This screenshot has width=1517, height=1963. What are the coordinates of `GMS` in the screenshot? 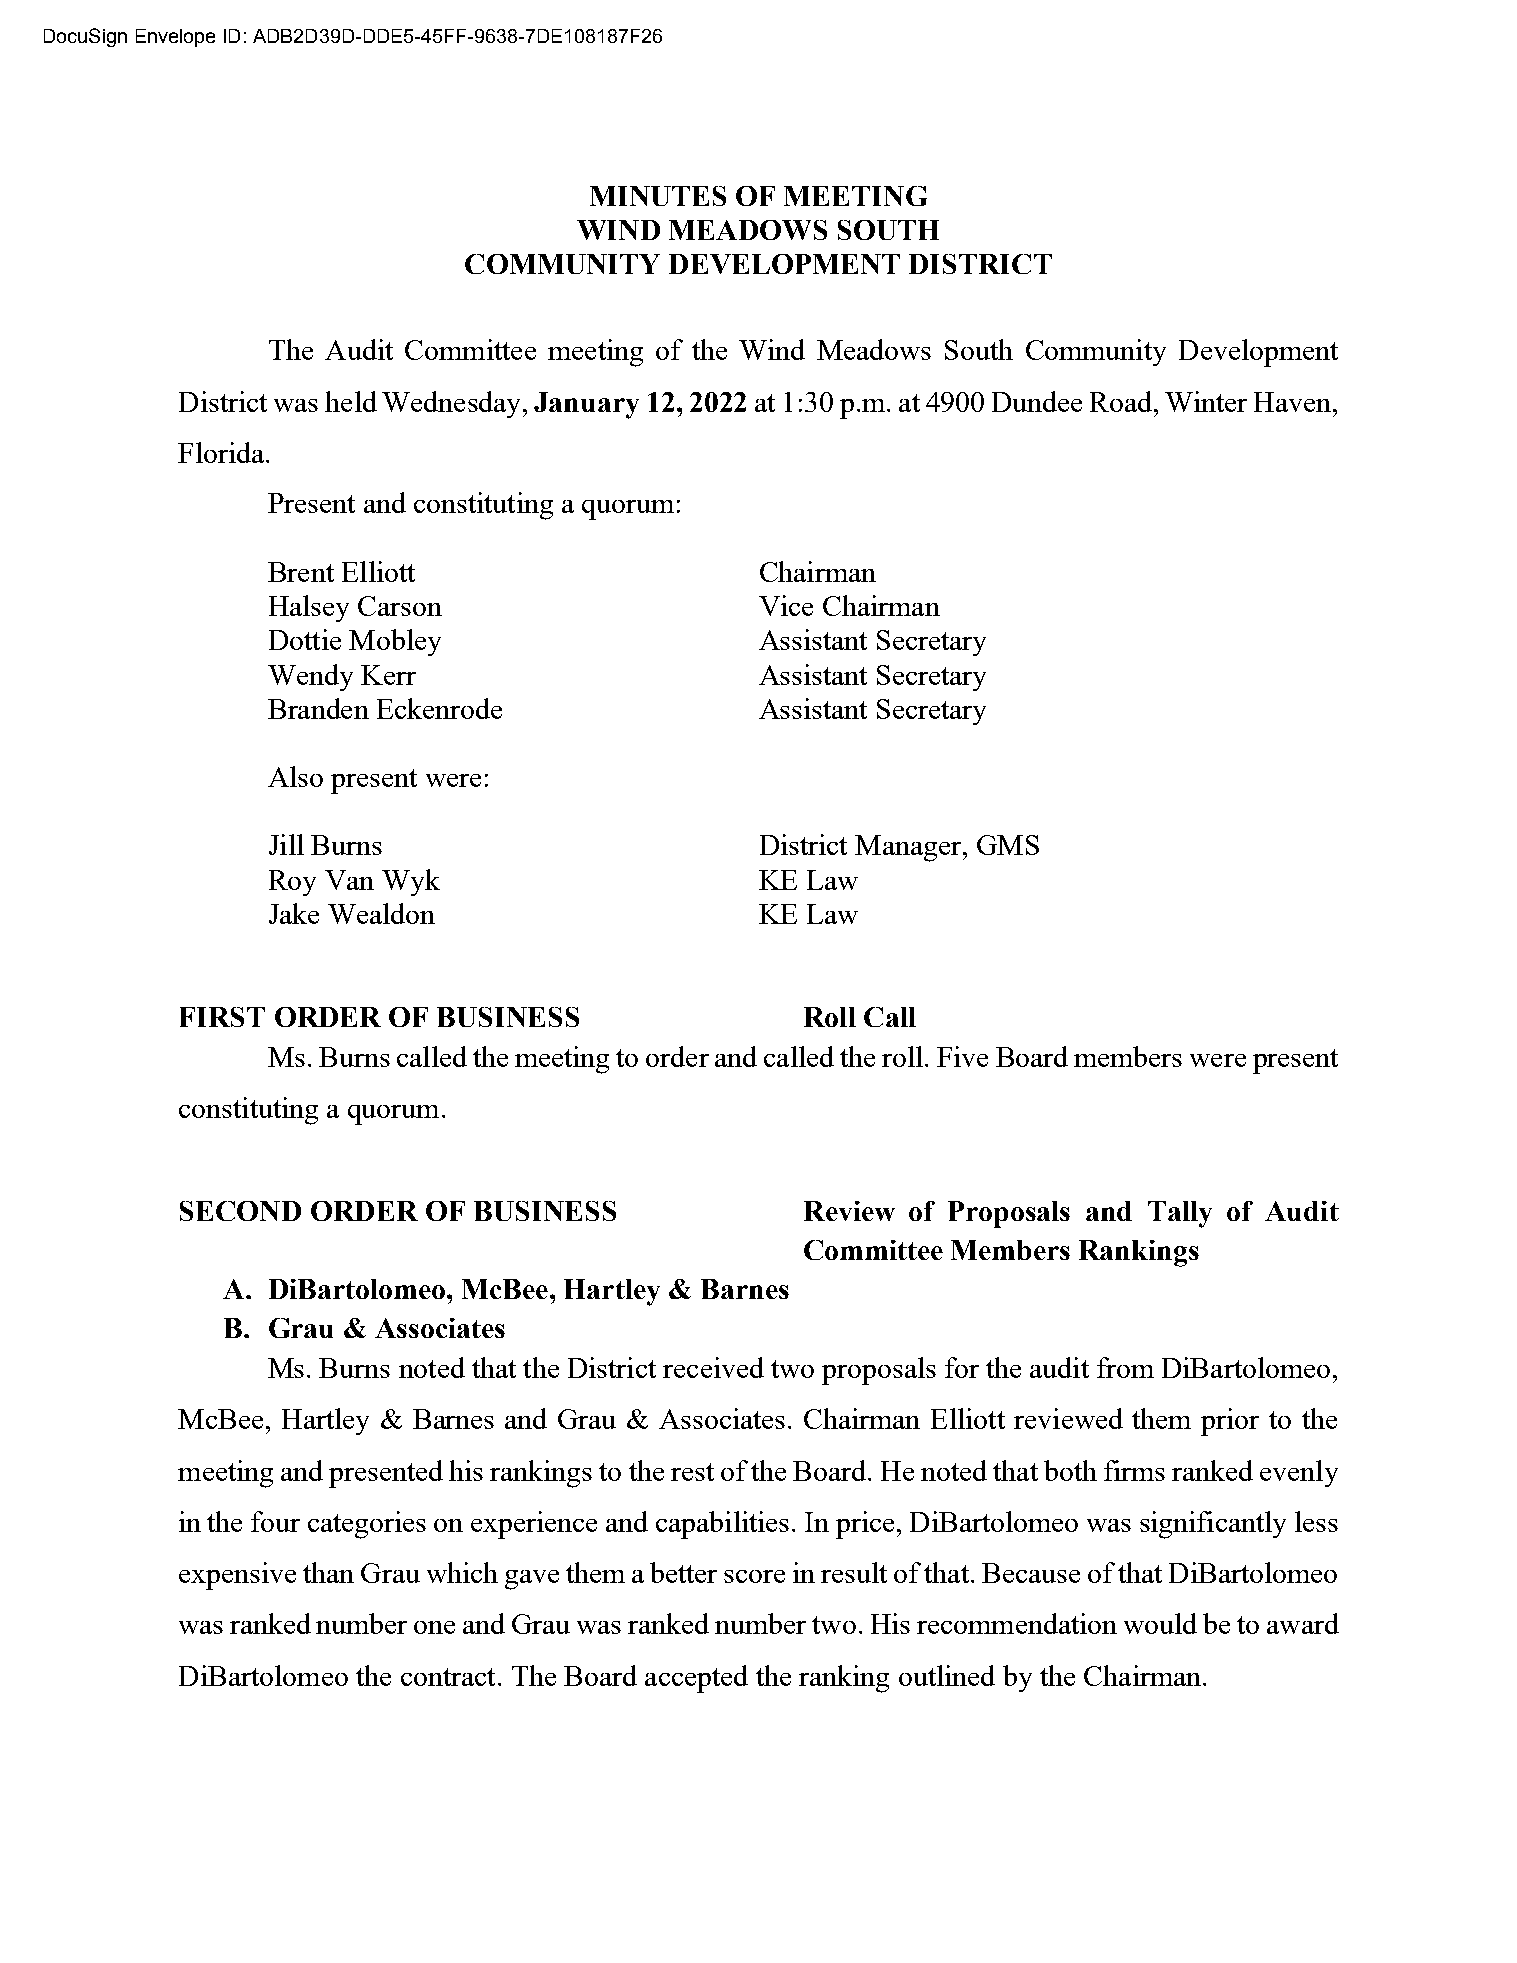 It's located at (1008, 845).
